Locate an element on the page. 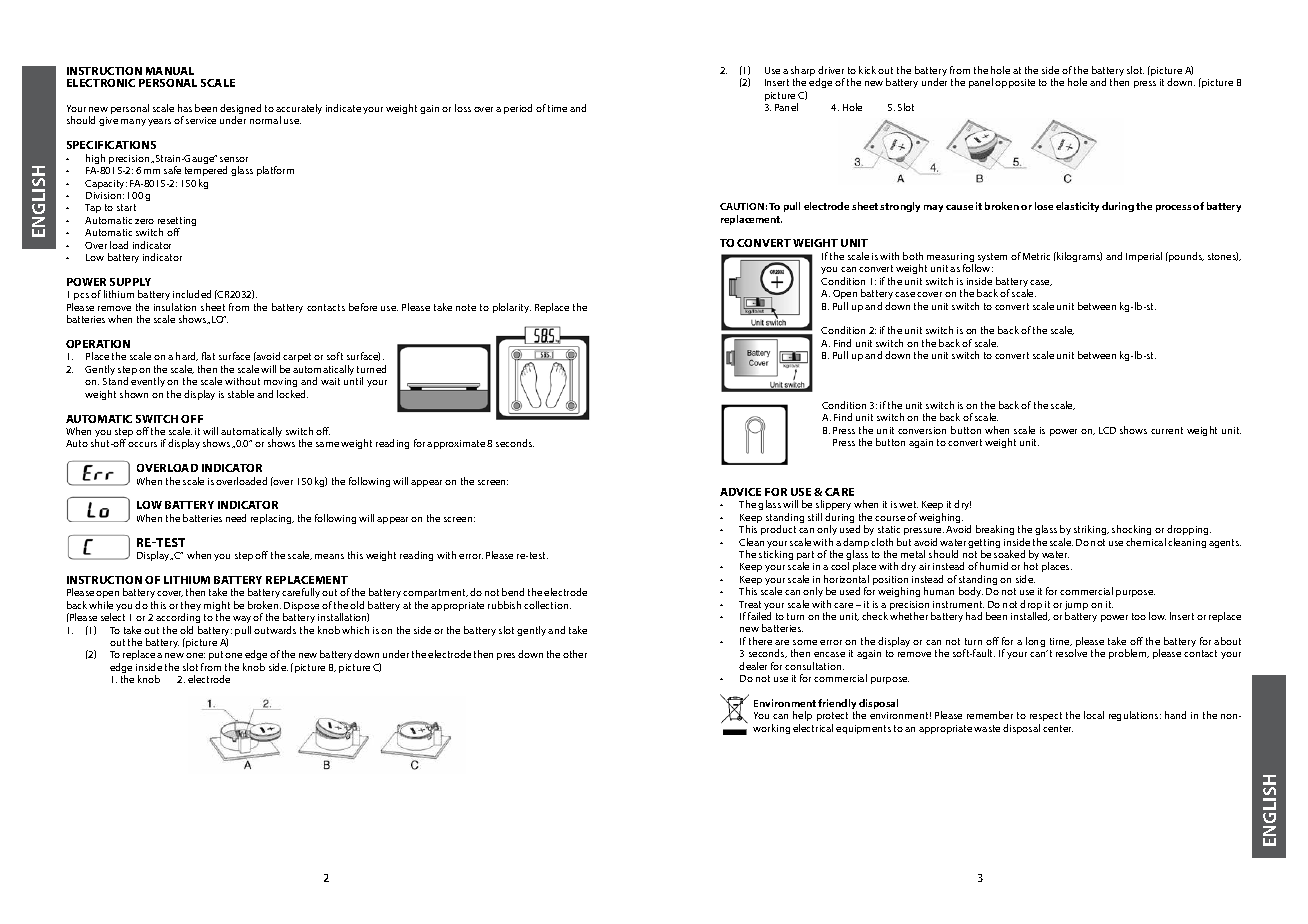 This image has width=1308, height=924. help is located at coordinates (802, 716).
